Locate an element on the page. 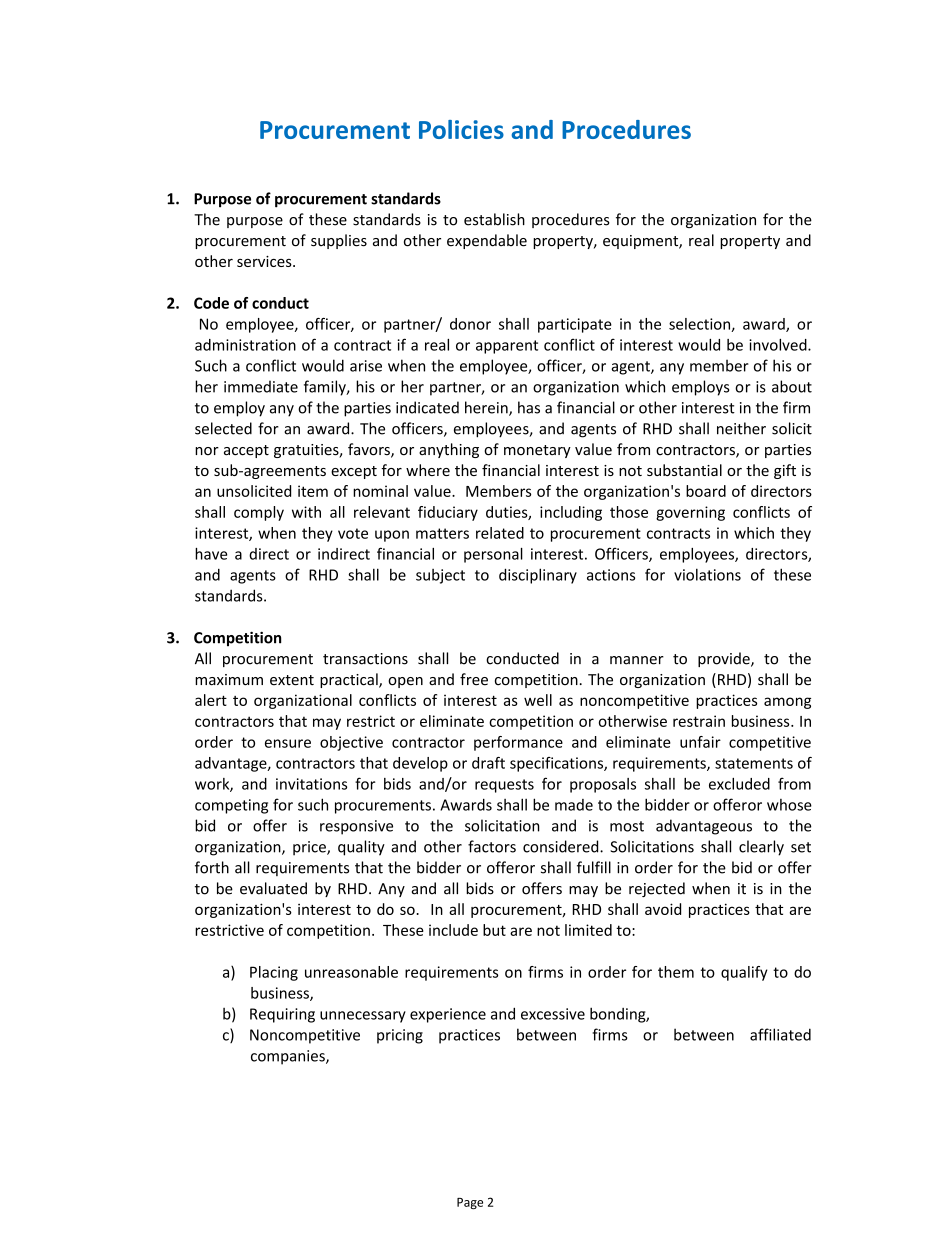  involved is located at coordinates (779, 345).
